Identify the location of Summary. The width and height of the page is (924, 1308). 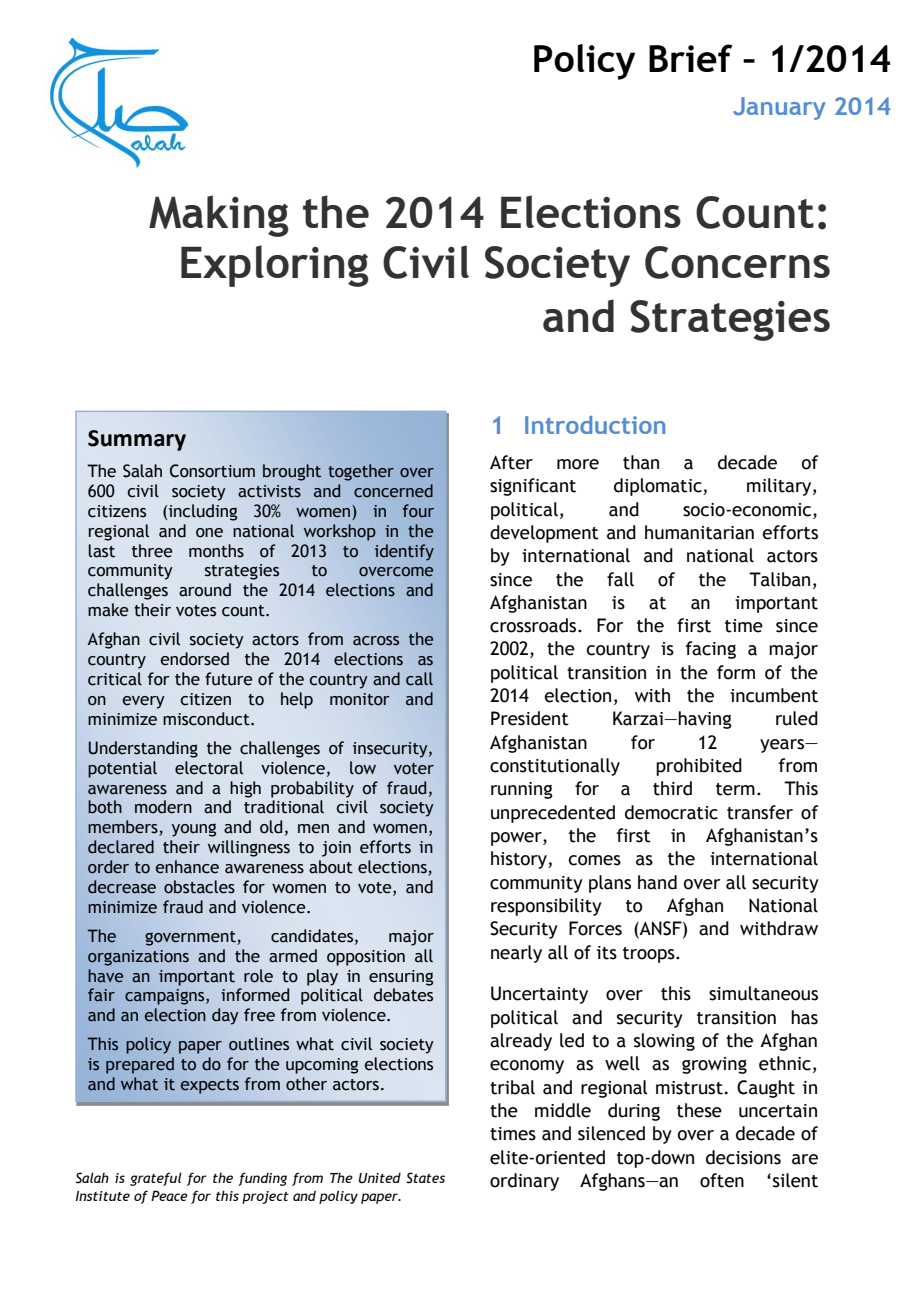
(137, 440).
